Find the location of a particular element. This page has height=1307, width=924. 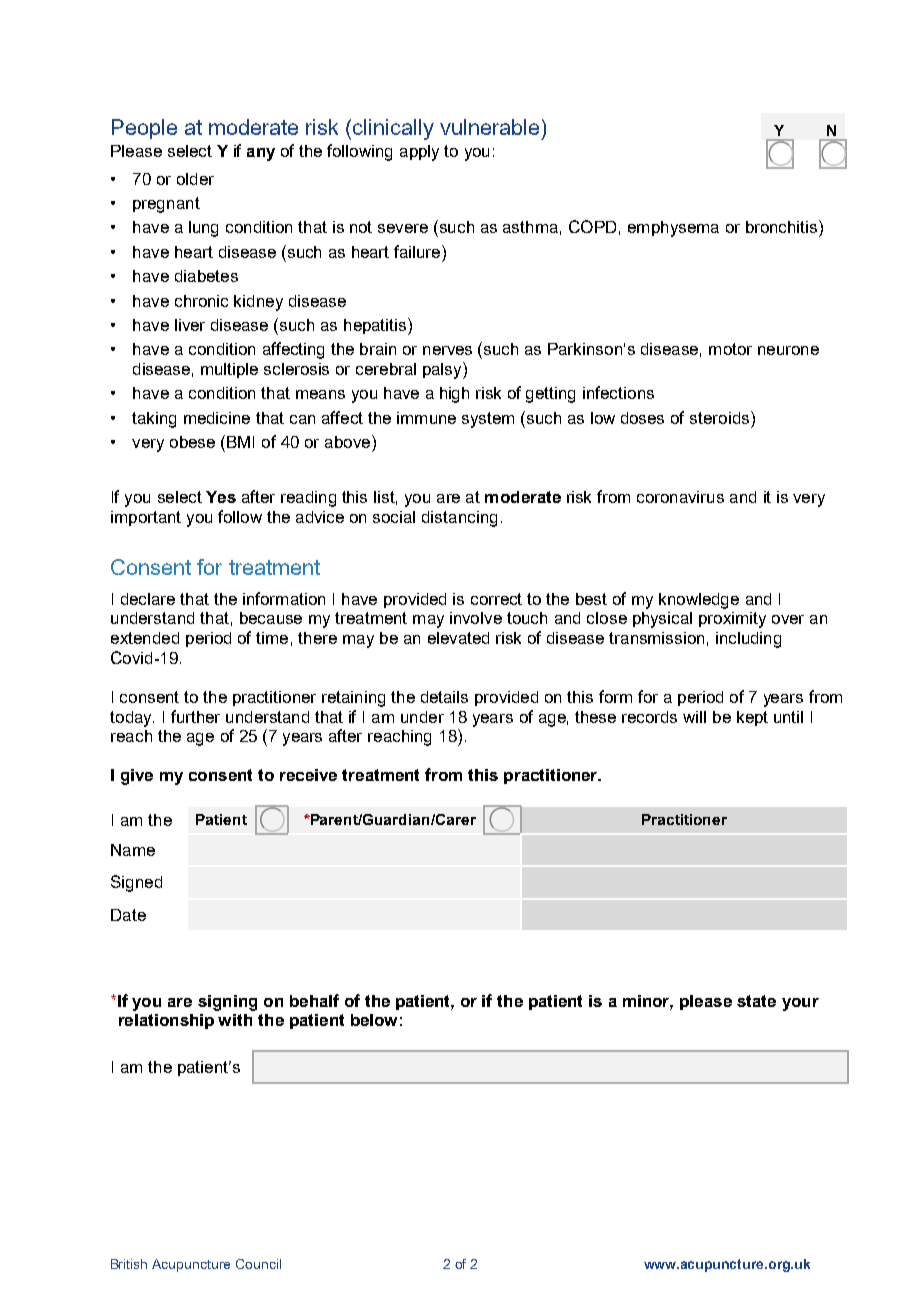

will is located at coordinates (694, 717).
